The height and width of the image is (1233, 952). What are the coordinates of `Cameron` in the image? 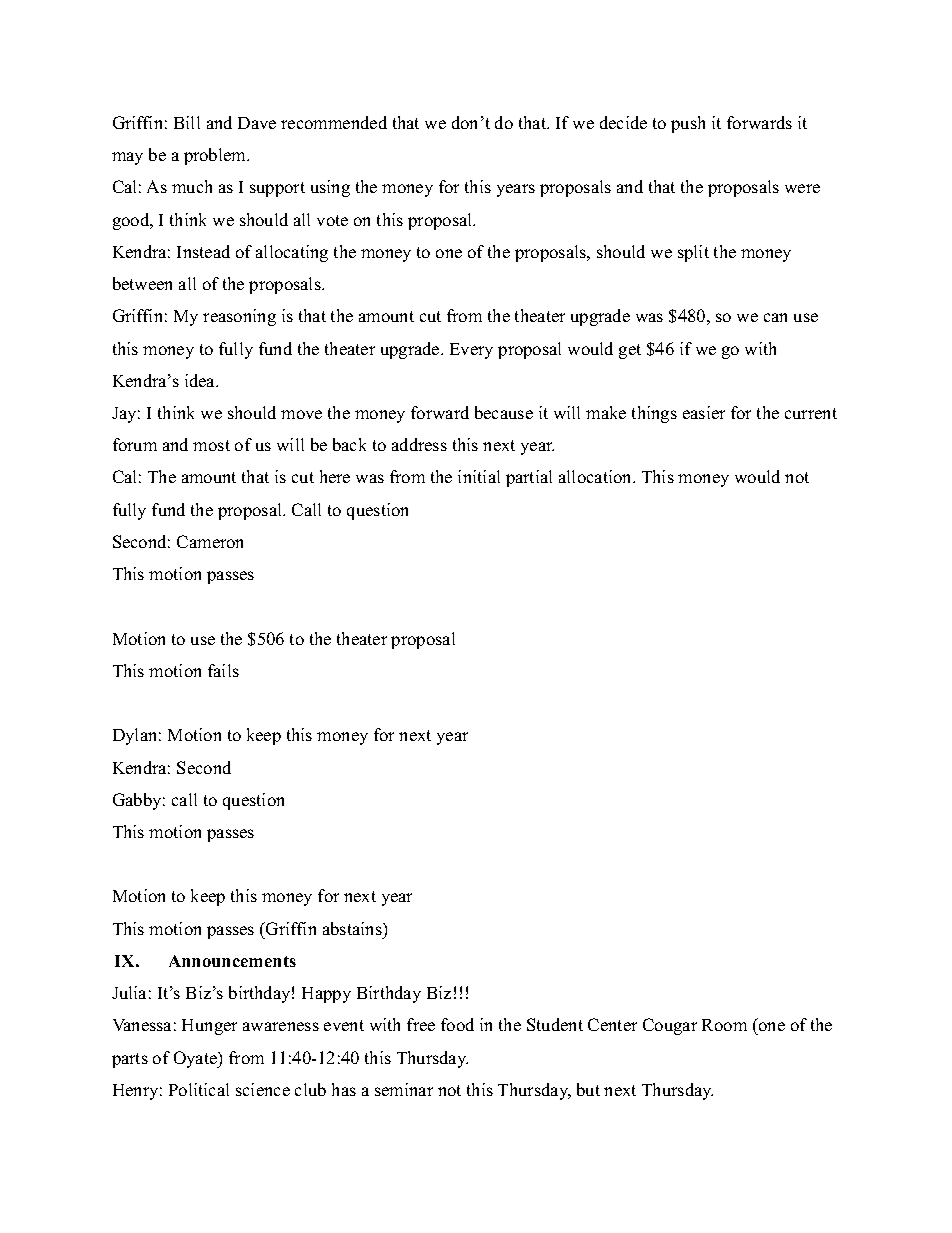 It's located at (210, 541).
